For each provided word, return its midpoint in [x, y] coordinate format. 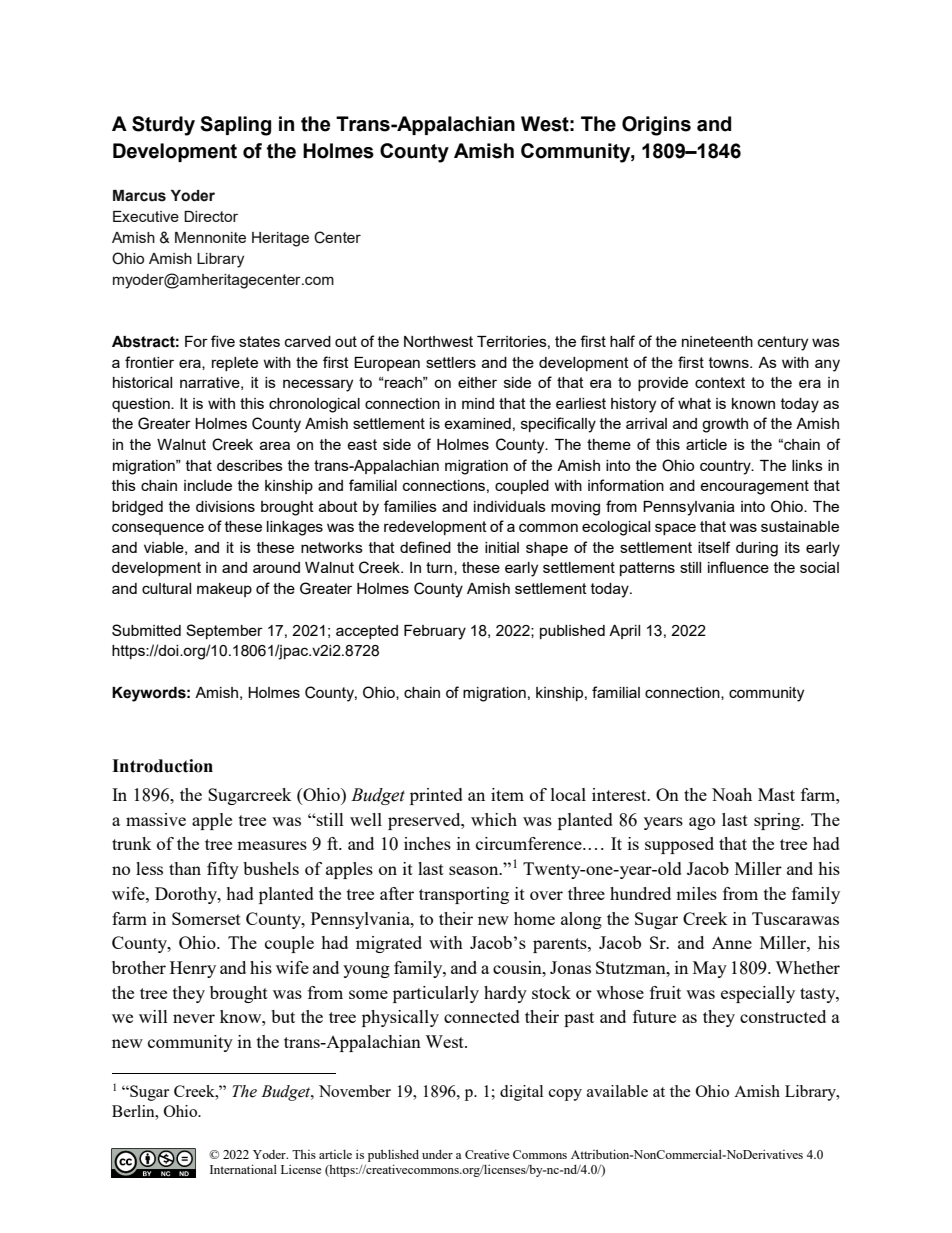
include [208, 485]
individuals [510, 506]
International [243, 1169]
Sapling [235, 126]
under [437, 1154]
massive [156, 819]
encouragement [754, 487]
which [494, 819]
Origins [656, 126]
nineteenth [717, 341]
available [617, 1091]
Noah [732, 794]
